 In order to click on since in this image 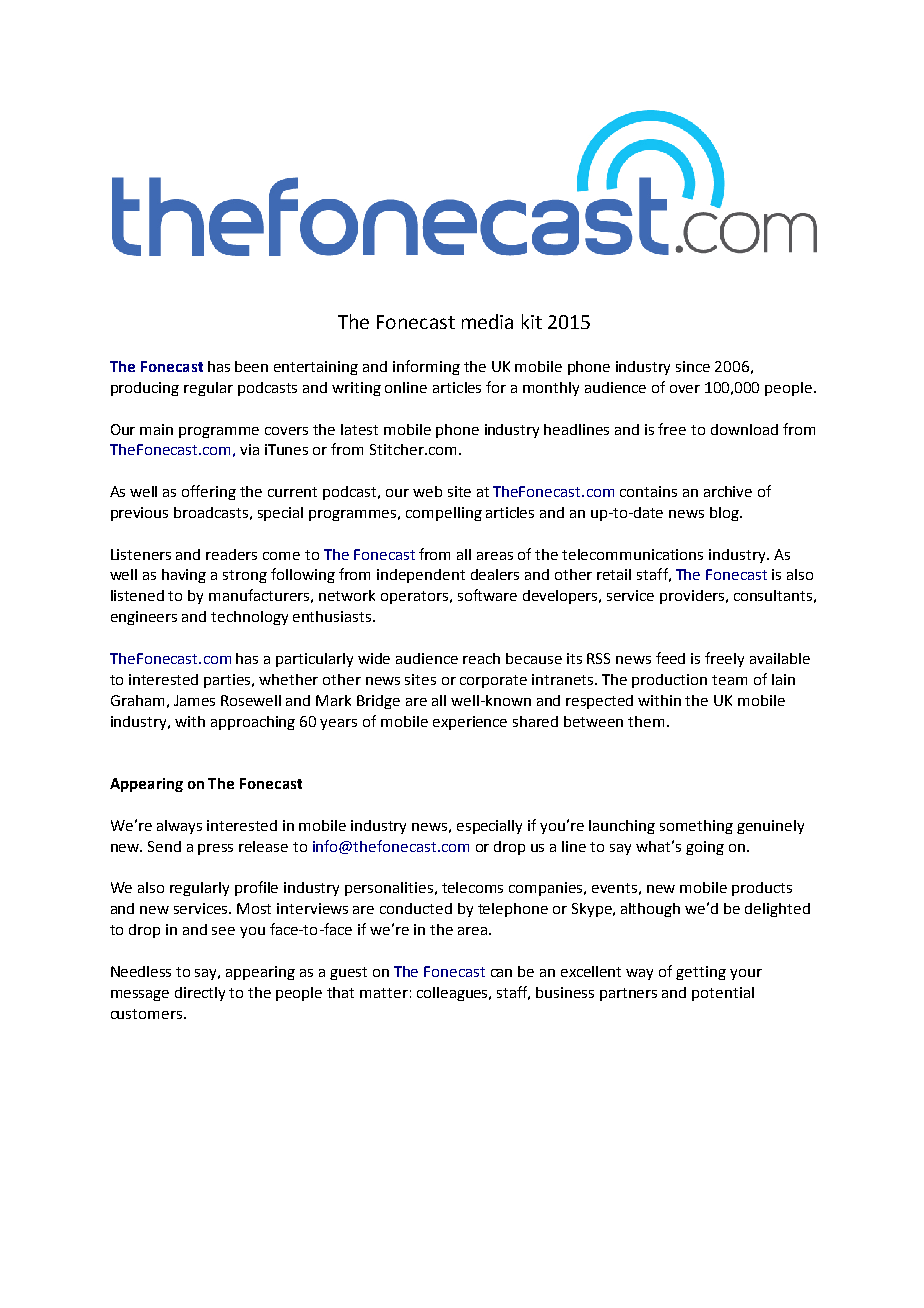, I will do `click(693, 366)`.
